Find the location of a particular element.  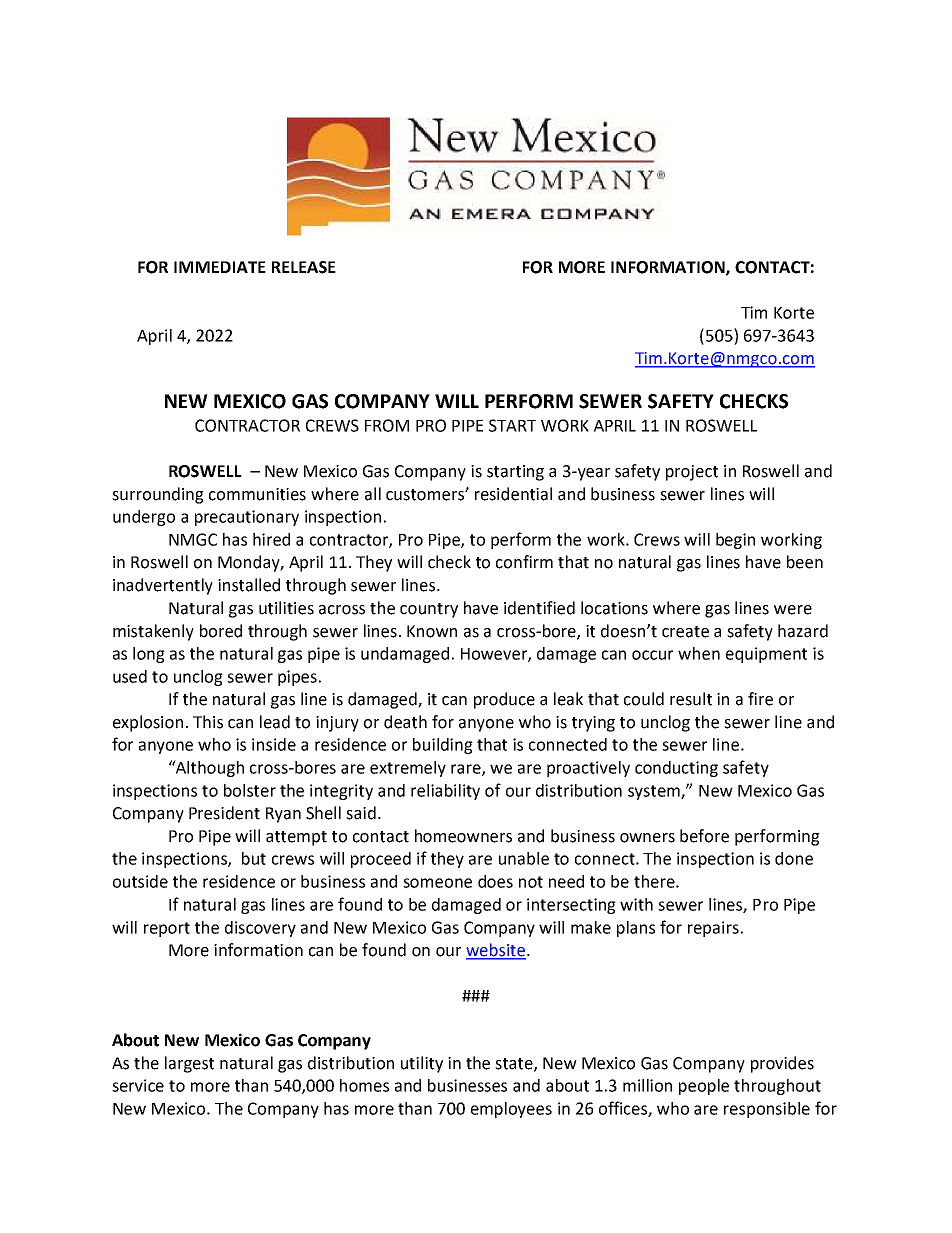

RELEASE is located at coordinates (304, 267).
